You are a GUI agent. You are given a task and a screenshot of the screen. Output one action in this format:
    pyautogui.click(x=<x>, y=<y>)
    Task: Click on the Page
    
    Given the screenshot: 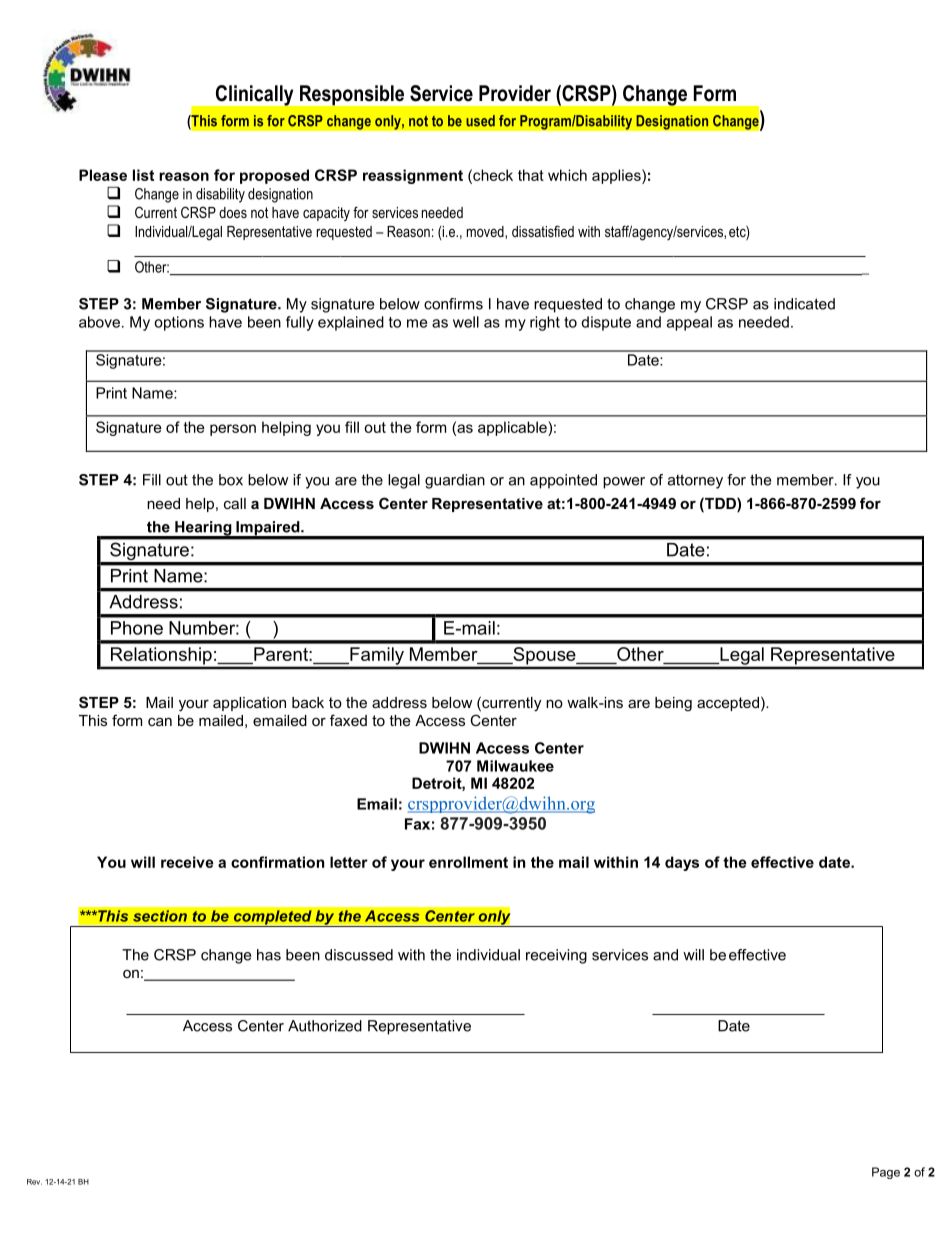 What is the action you would take?
    pyautogui.click(x=886, y=1173)
